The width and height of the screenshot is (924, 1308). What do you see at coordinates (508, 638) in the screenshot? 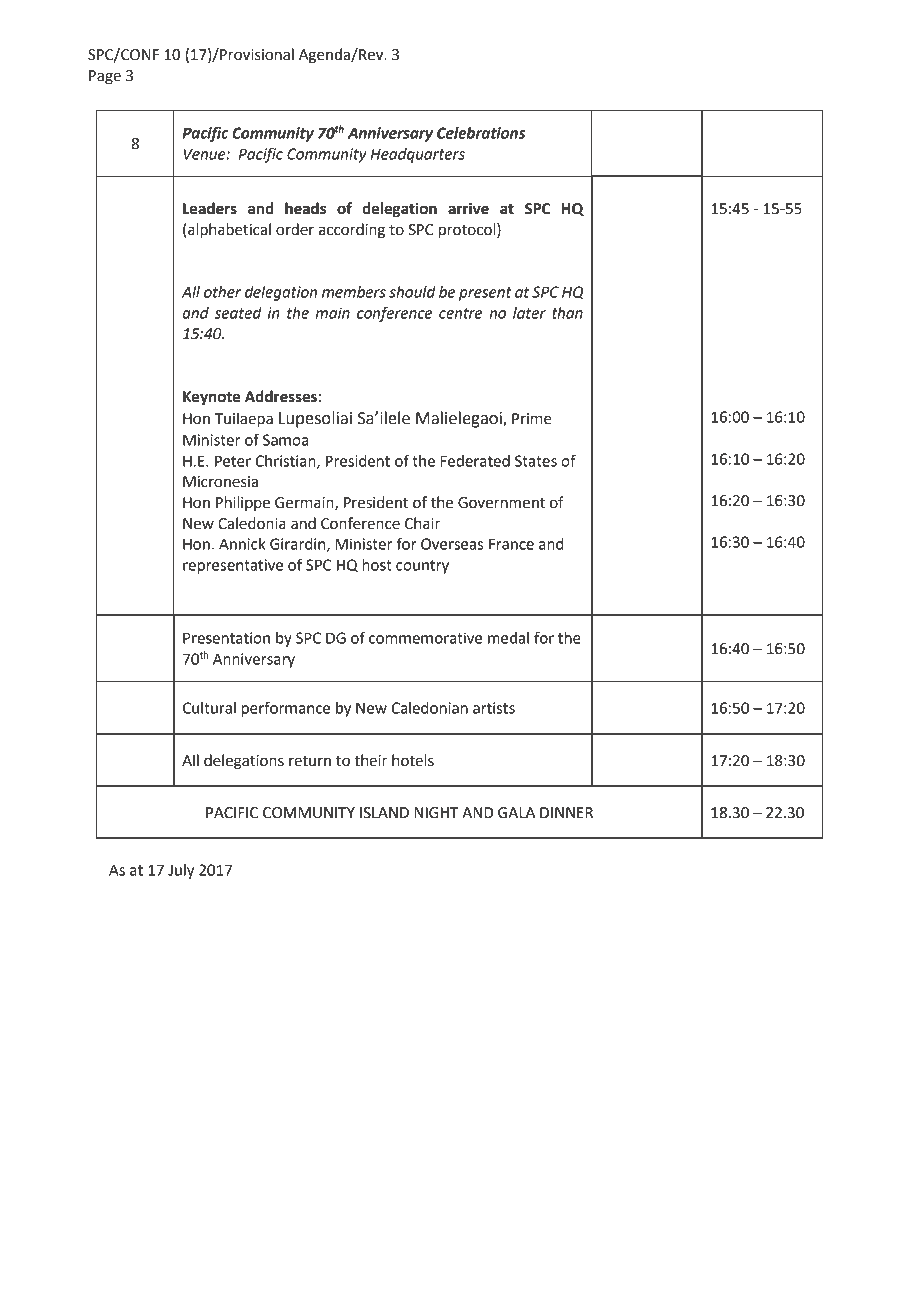
I see `medal` at bounding box center [508, 638].
